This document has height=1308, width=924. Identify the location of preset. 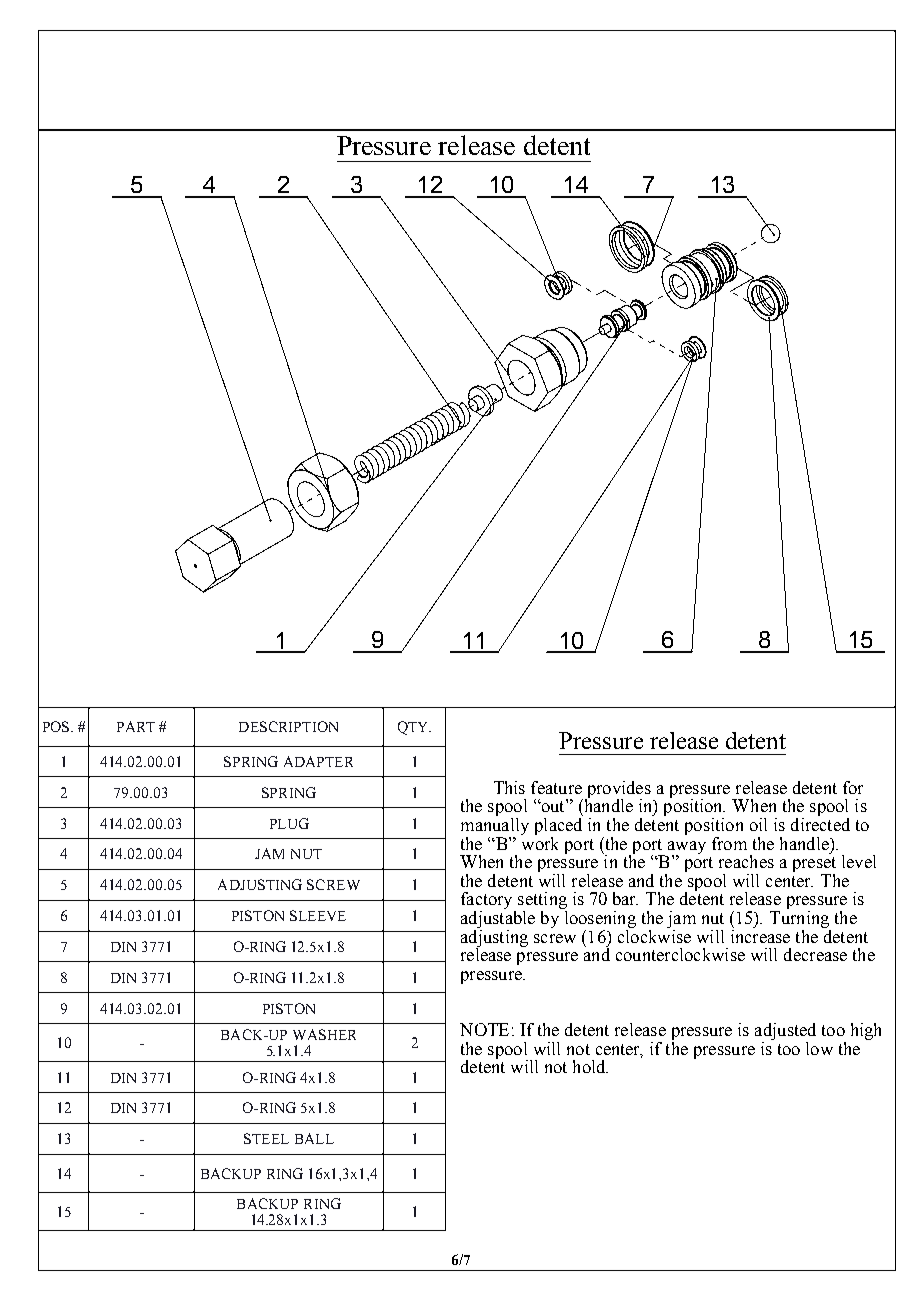
(814, 866).
